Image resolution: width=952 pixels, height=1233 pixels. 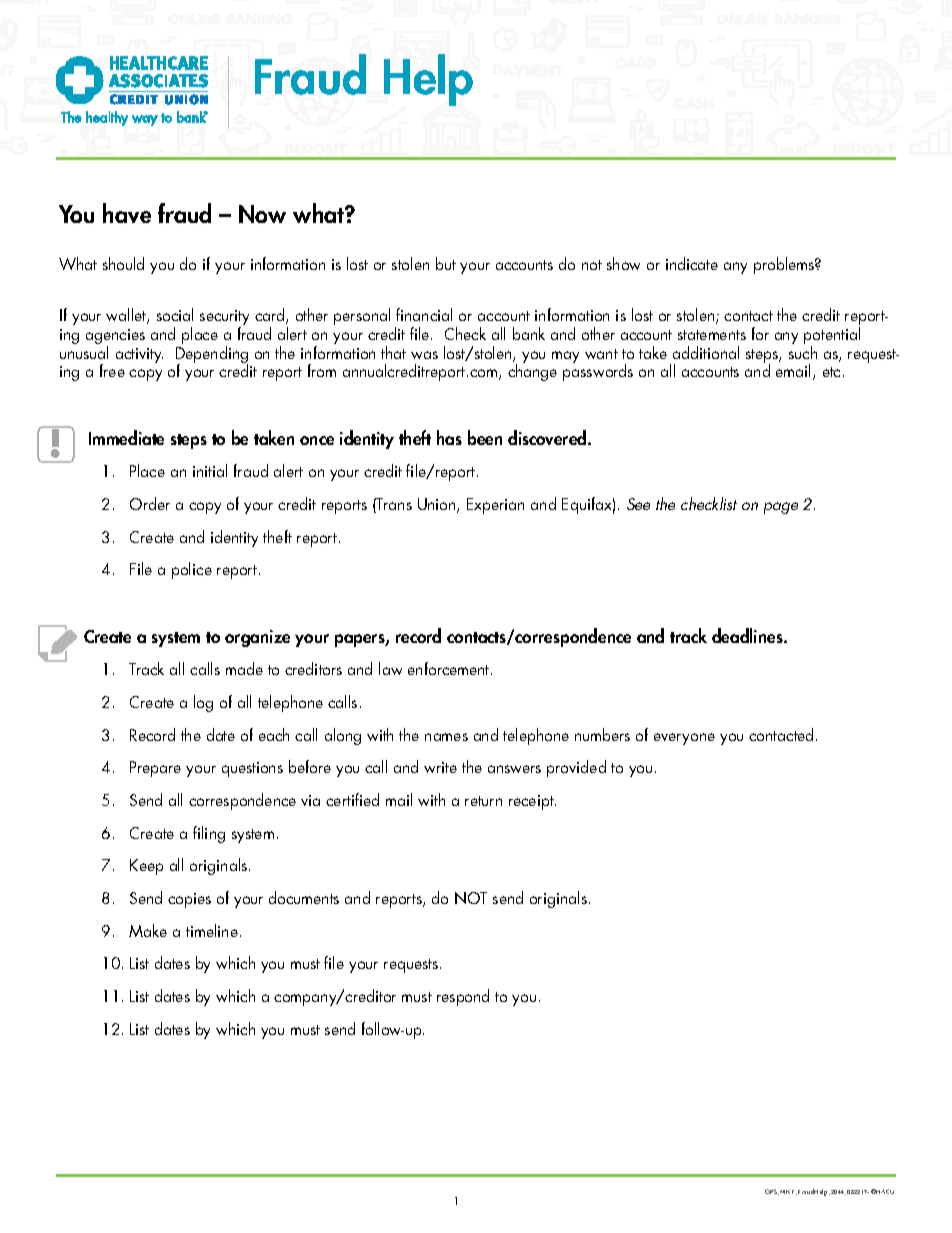 What do you see at coordinates (440, 767) in the document?
I see `write` at bounding box center [440, 767].
